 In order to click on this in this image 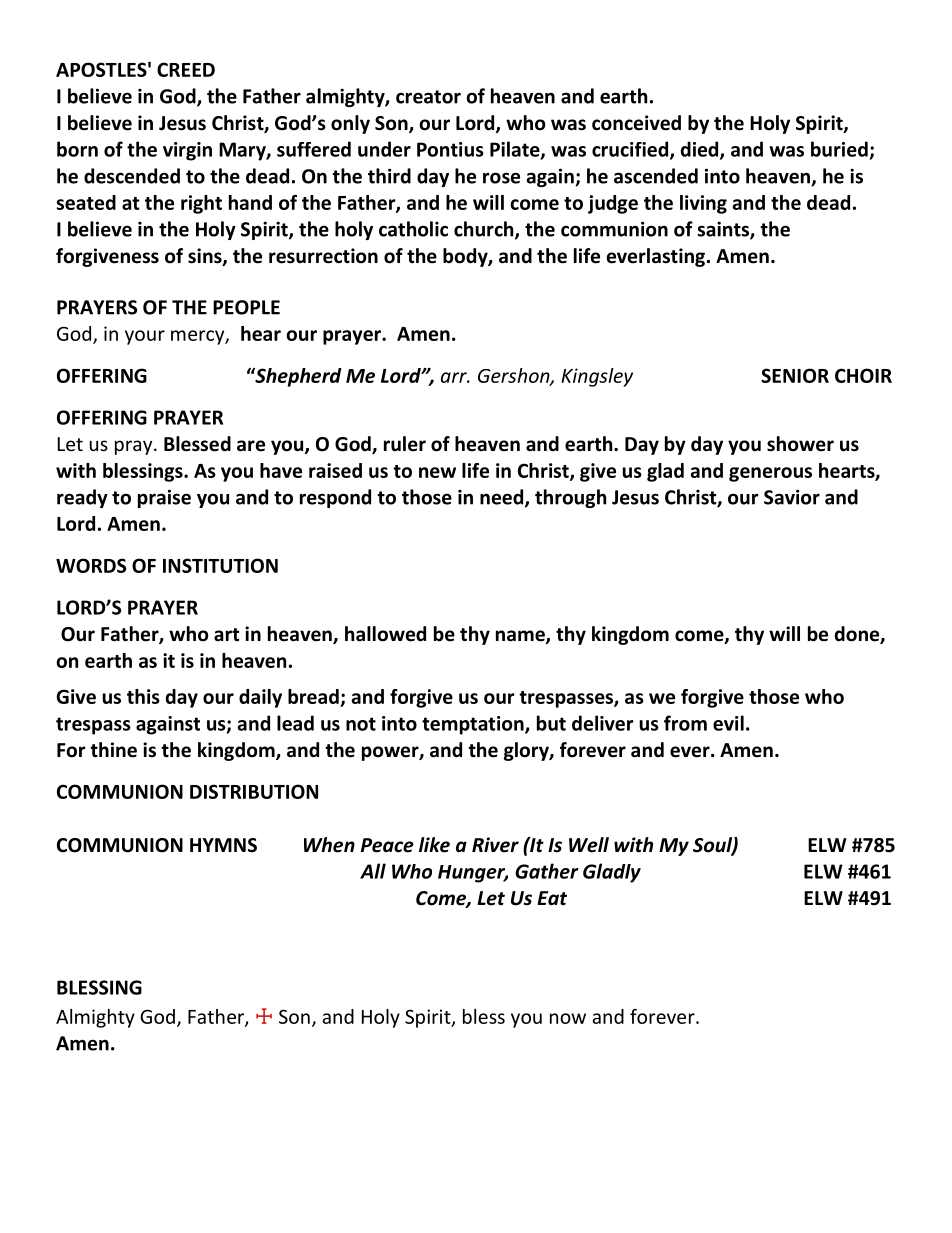, I will do `click(143, 696)`.
